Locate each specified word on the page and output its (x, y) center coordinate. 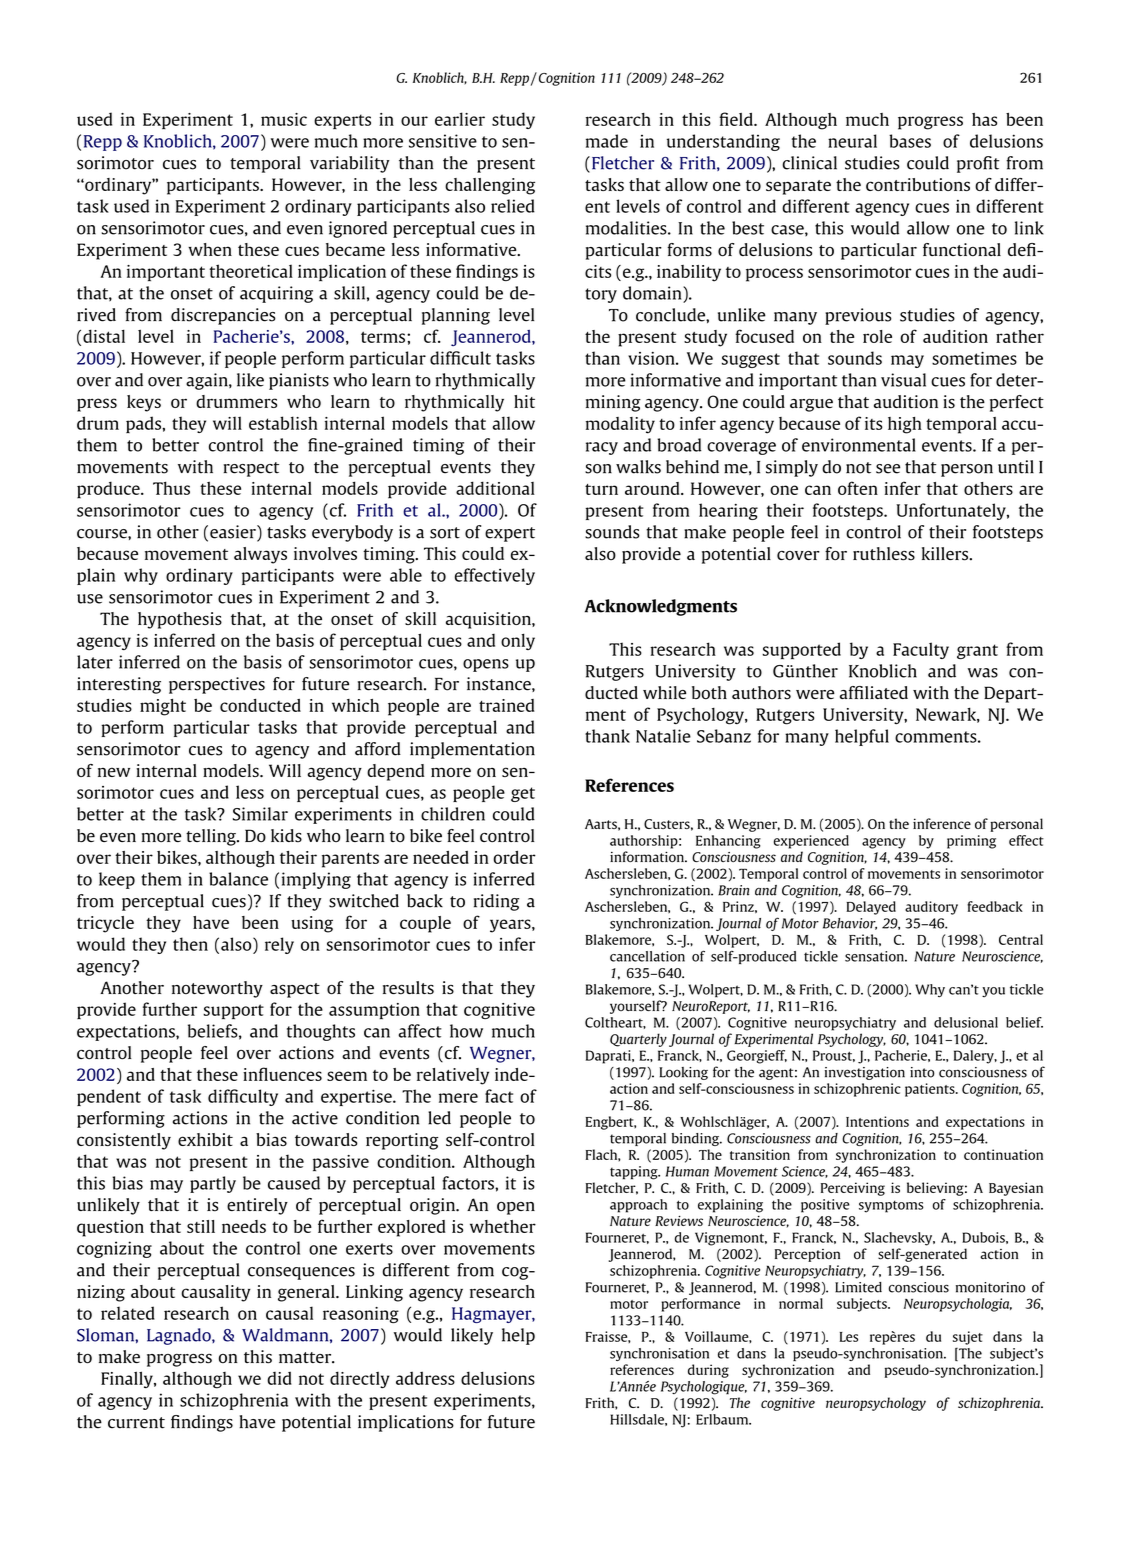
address (425, 1378)
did (279, 1378)
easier (234, 533)
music (284, 119)
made (607, 141)
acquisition (489, 620)
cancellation (647, 956)
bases (910, 141)
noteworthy (217, 989)
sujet (968, 1338)
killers (946, 554)
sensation (875, 956)
